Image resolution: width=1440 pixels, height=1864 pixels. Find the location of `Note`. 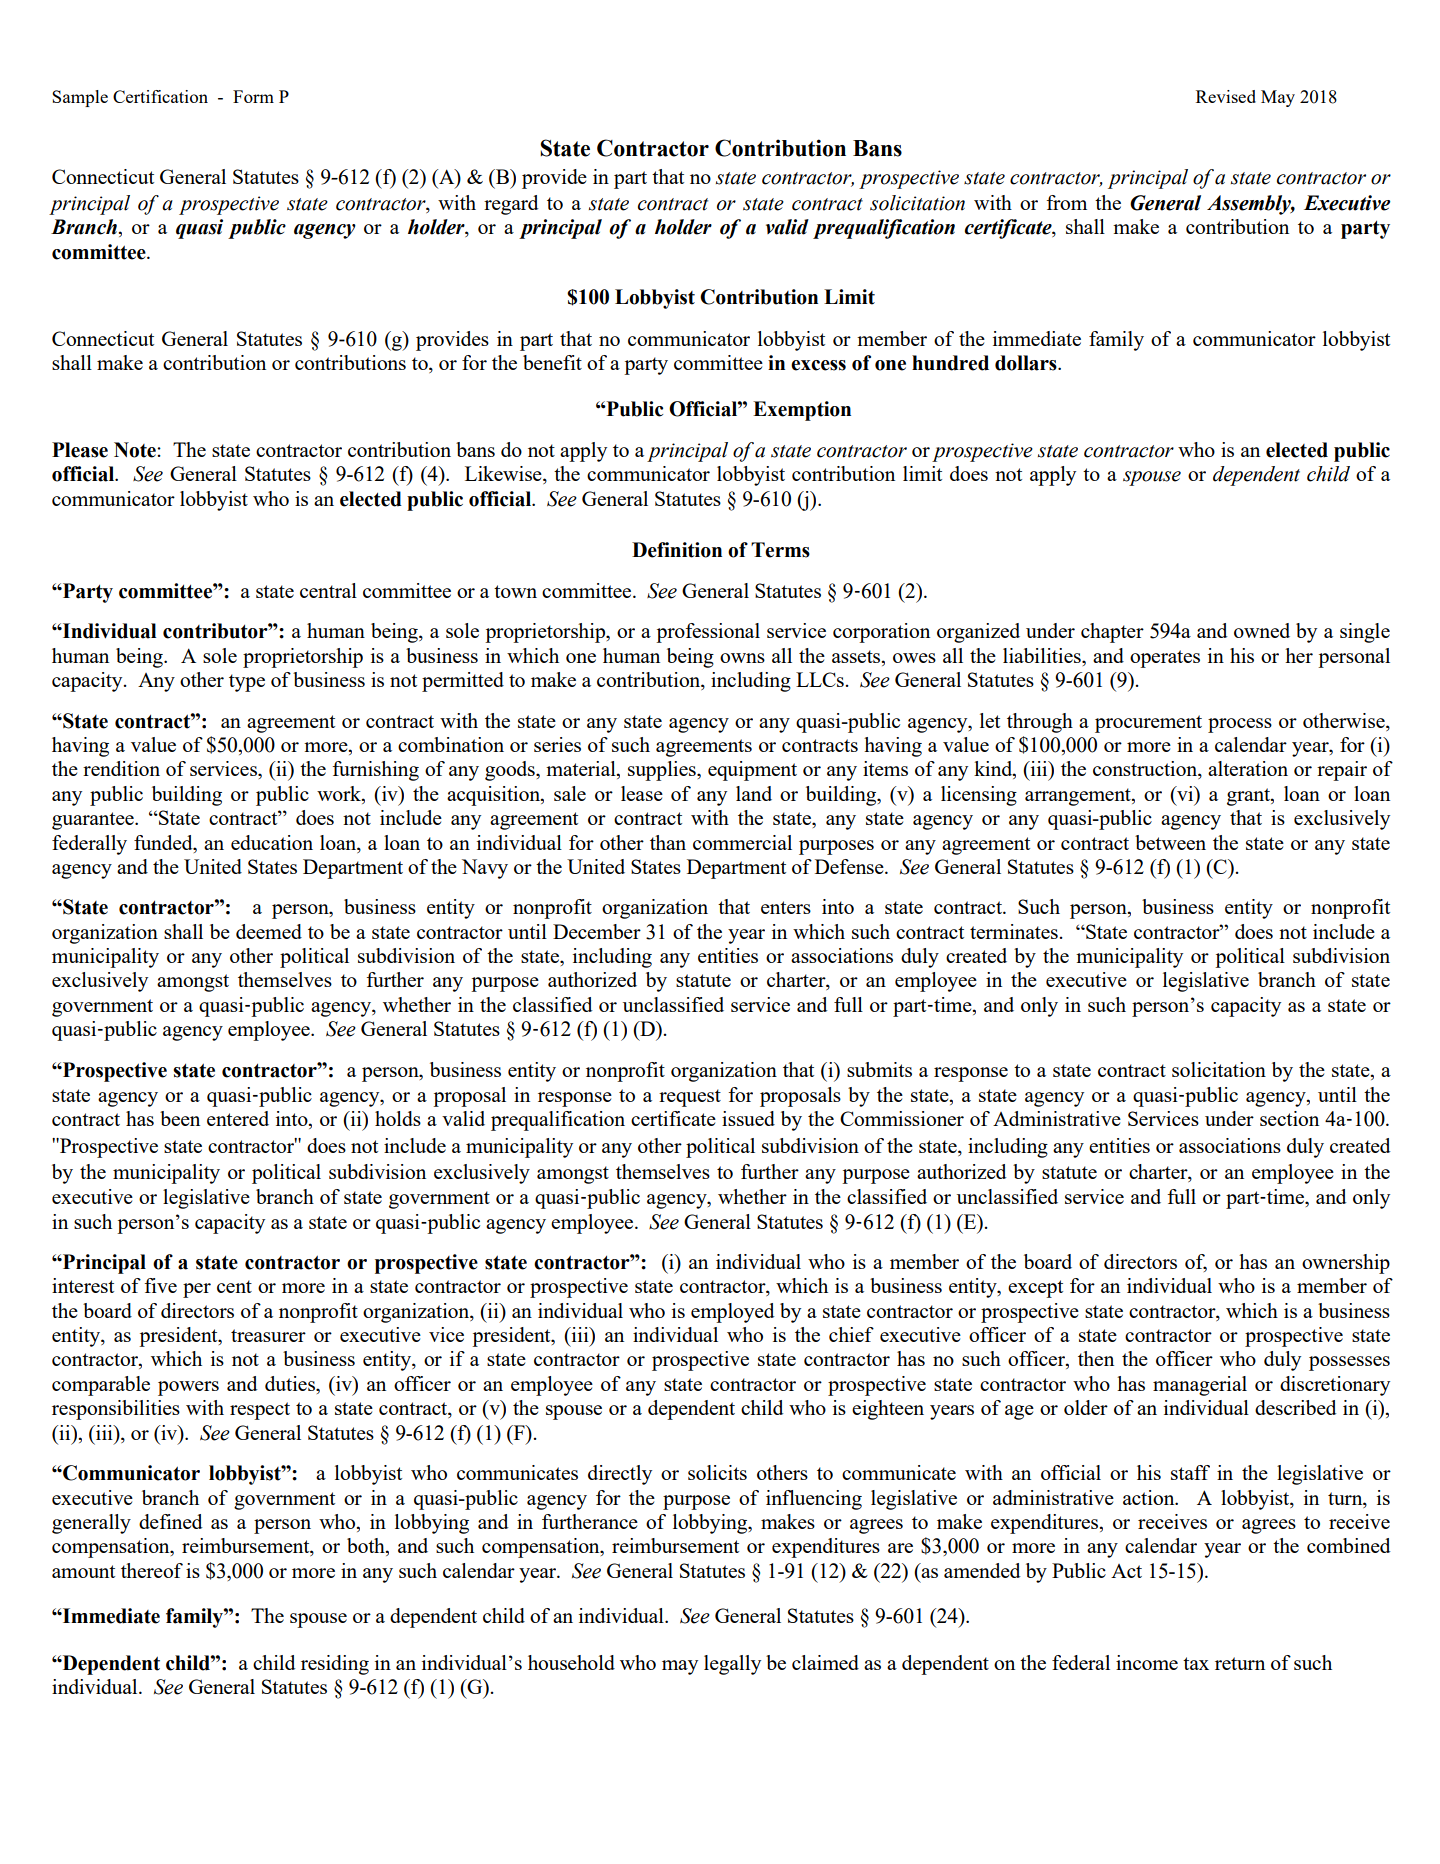

Note is located at coordinates (136, 450).
